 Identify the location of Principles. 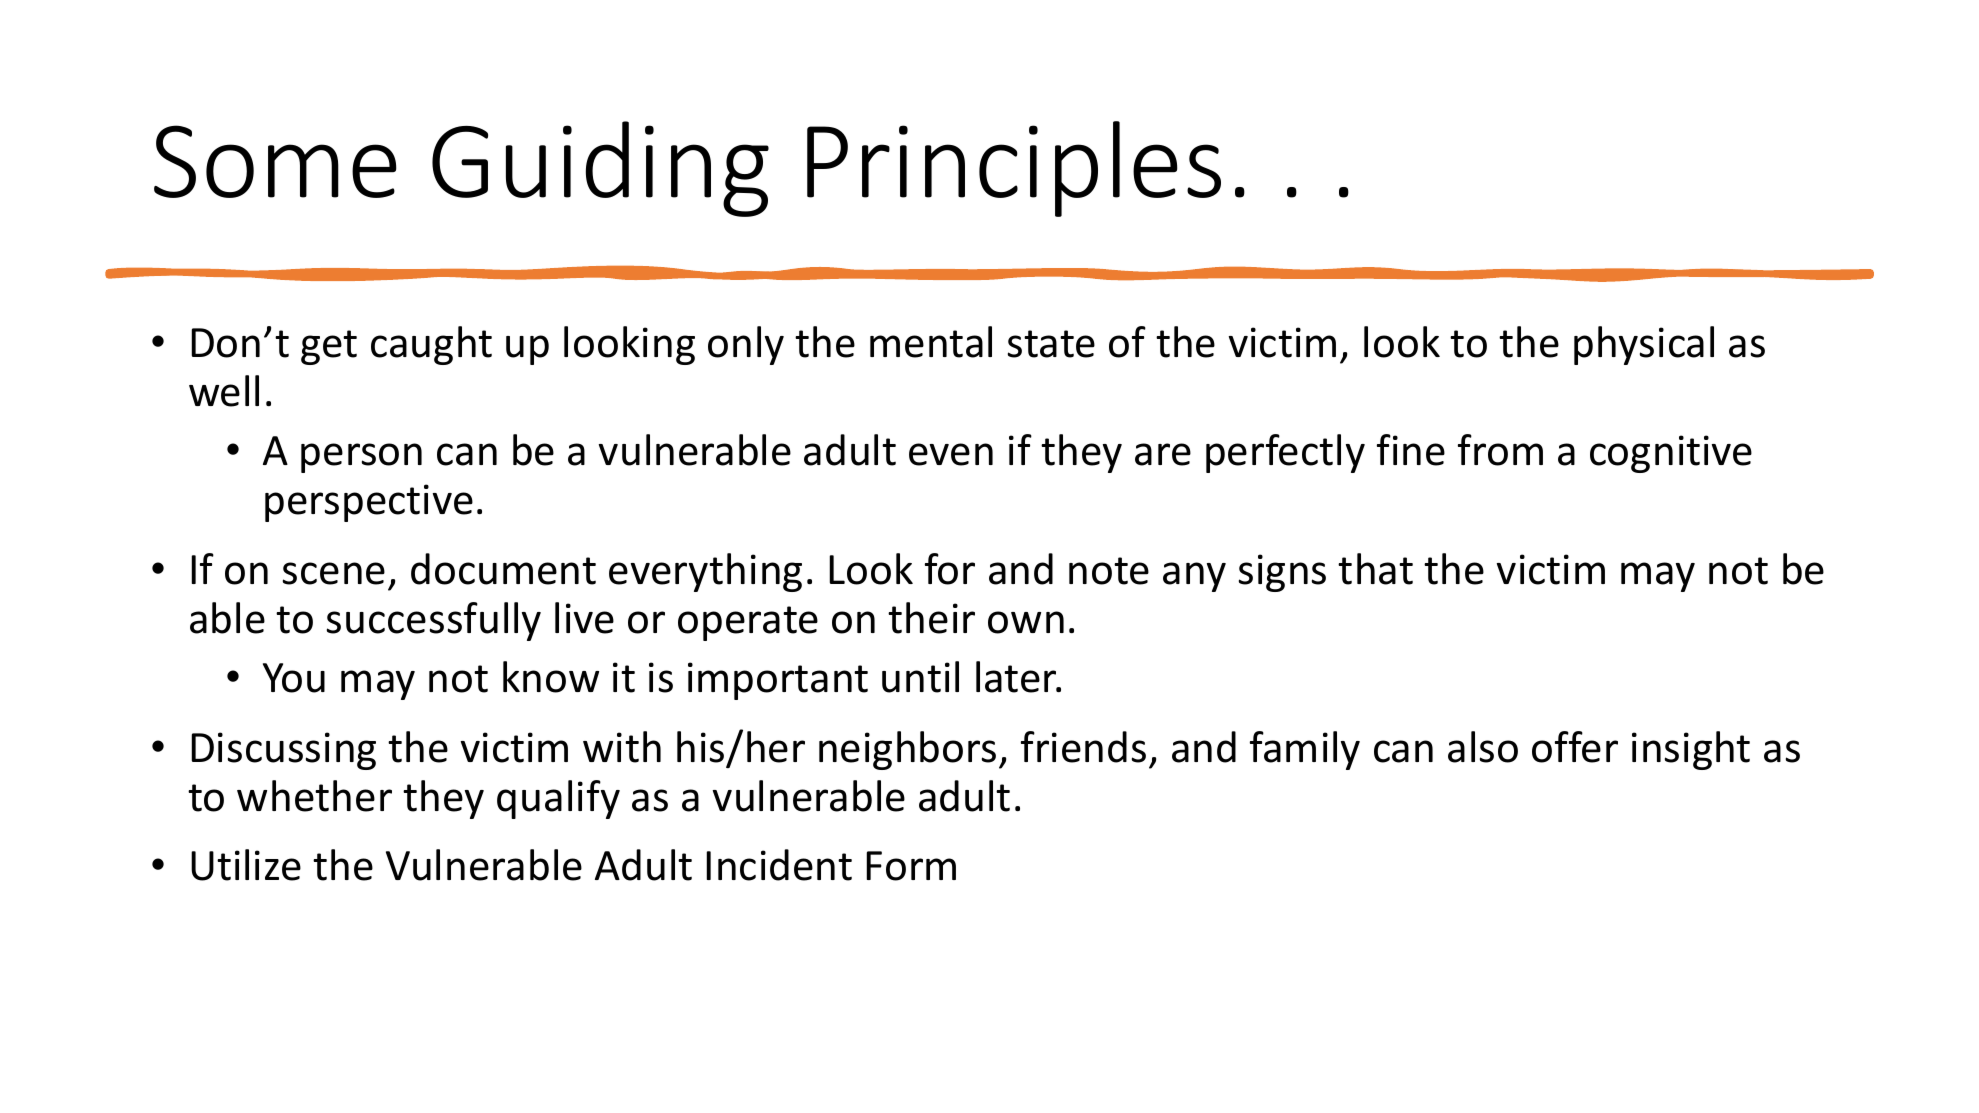
(1014, 169).
